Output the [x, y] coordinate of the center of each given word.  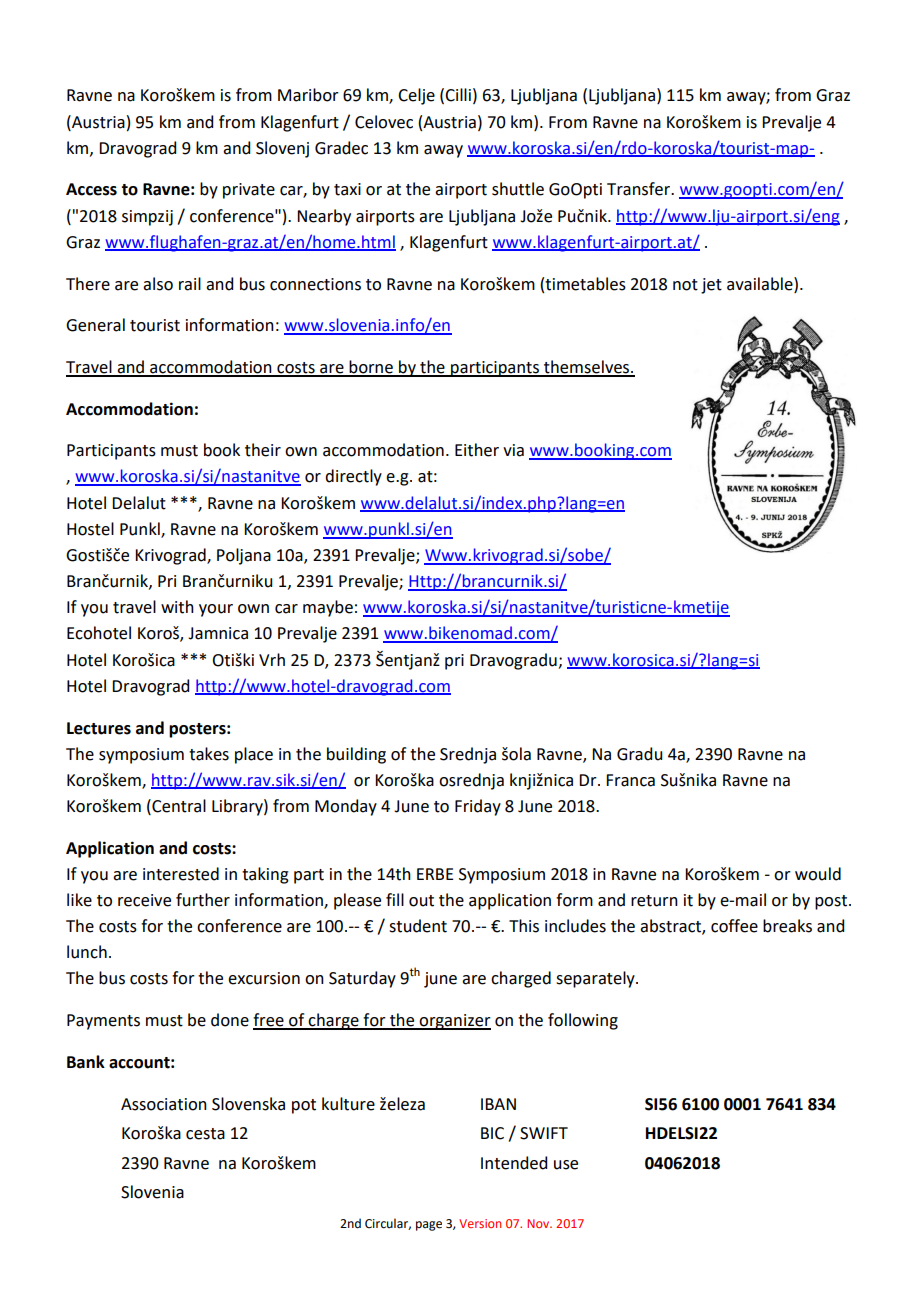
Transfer [640, 189]
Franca [630, 780]
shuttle [518, 189]
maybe [328, 608]
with [177, 607]
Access [91, 189]
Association [164, 1104]
